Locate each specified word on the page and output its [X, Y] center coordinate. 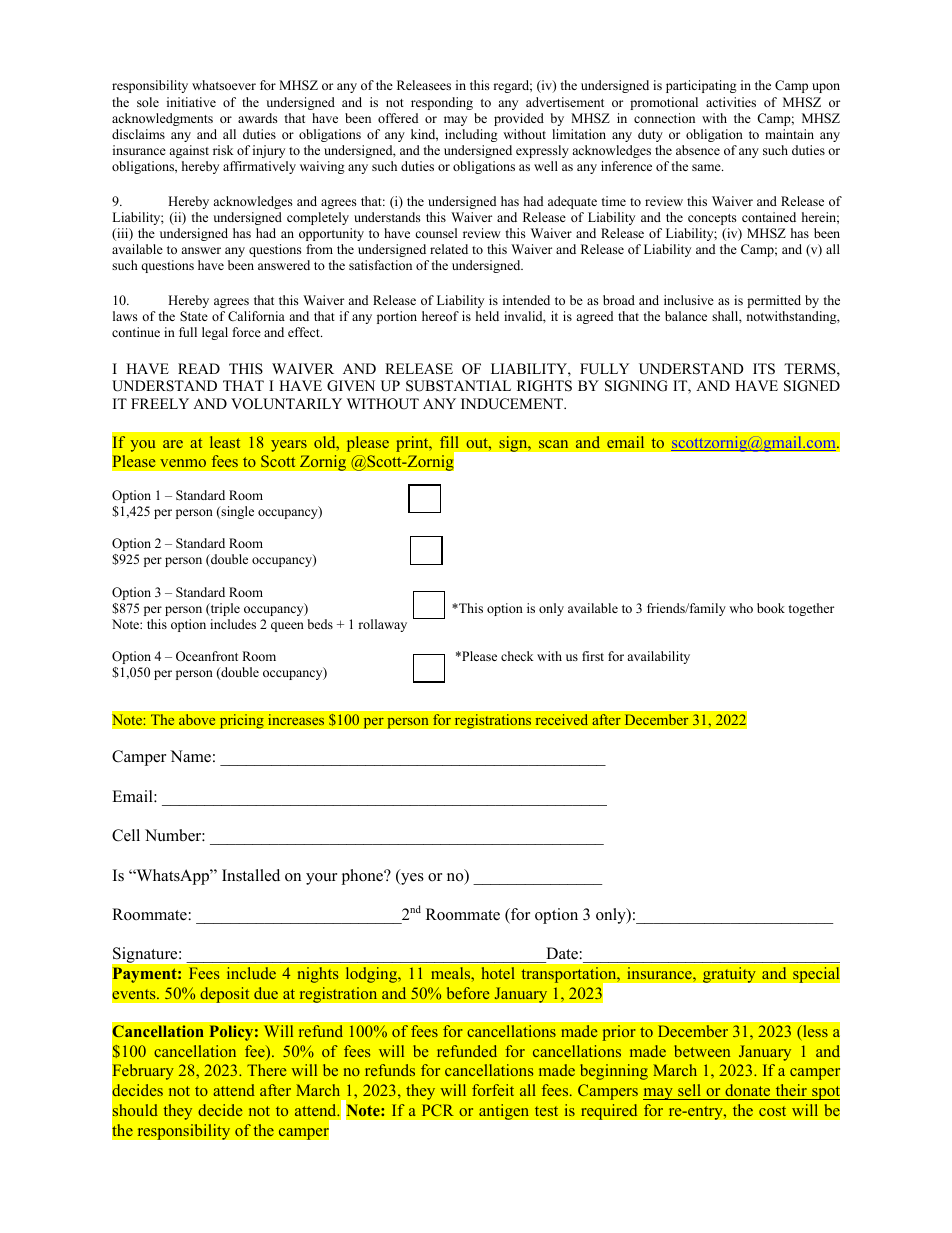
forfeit [493, 1090]
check [517, 656]
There [266, 1070]
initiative [191, 102]
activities [731, 102]
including [471, 135]
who [741, 608]
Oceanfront [207, 656]
